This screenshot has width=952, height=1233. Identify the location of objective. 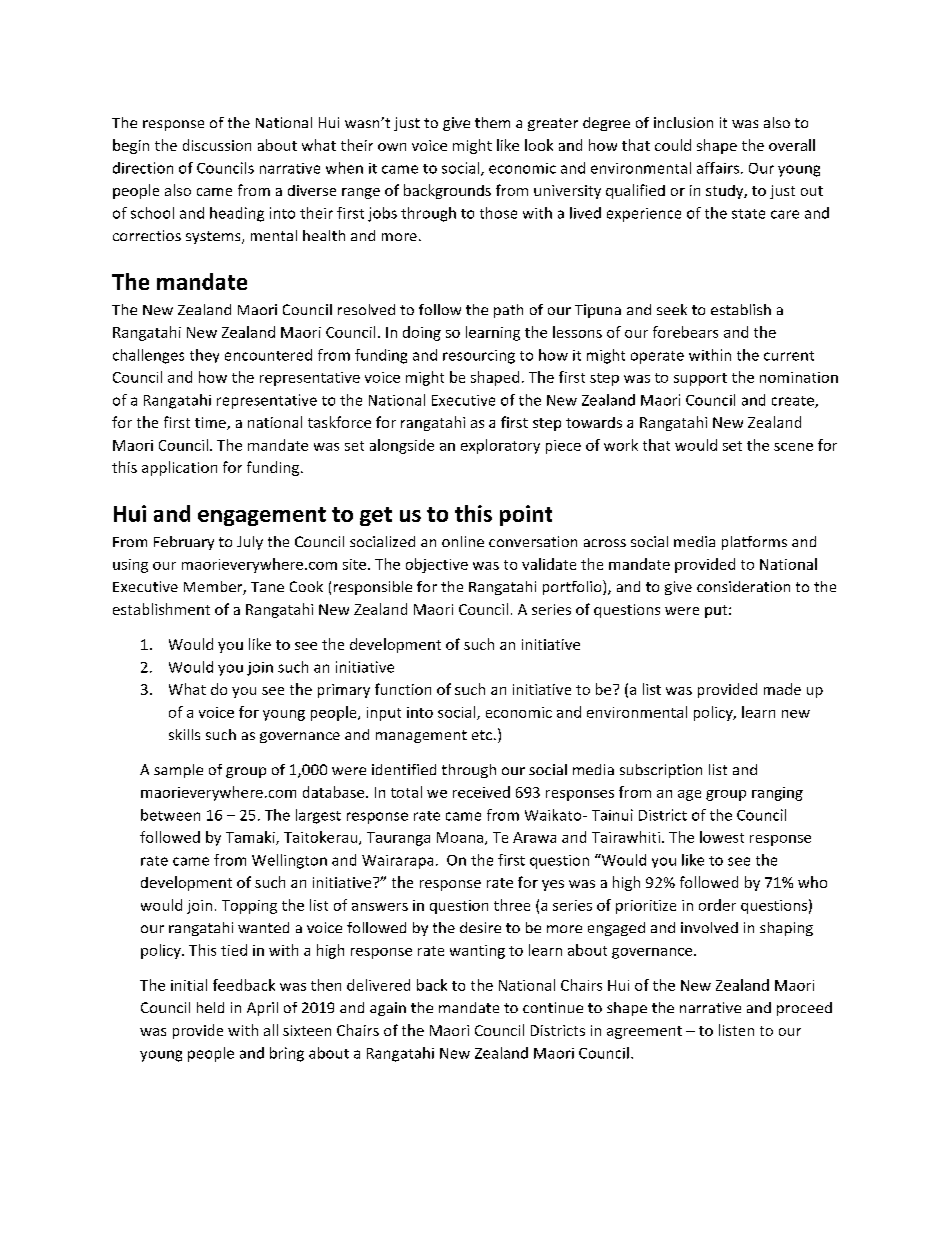
(437, 565).
